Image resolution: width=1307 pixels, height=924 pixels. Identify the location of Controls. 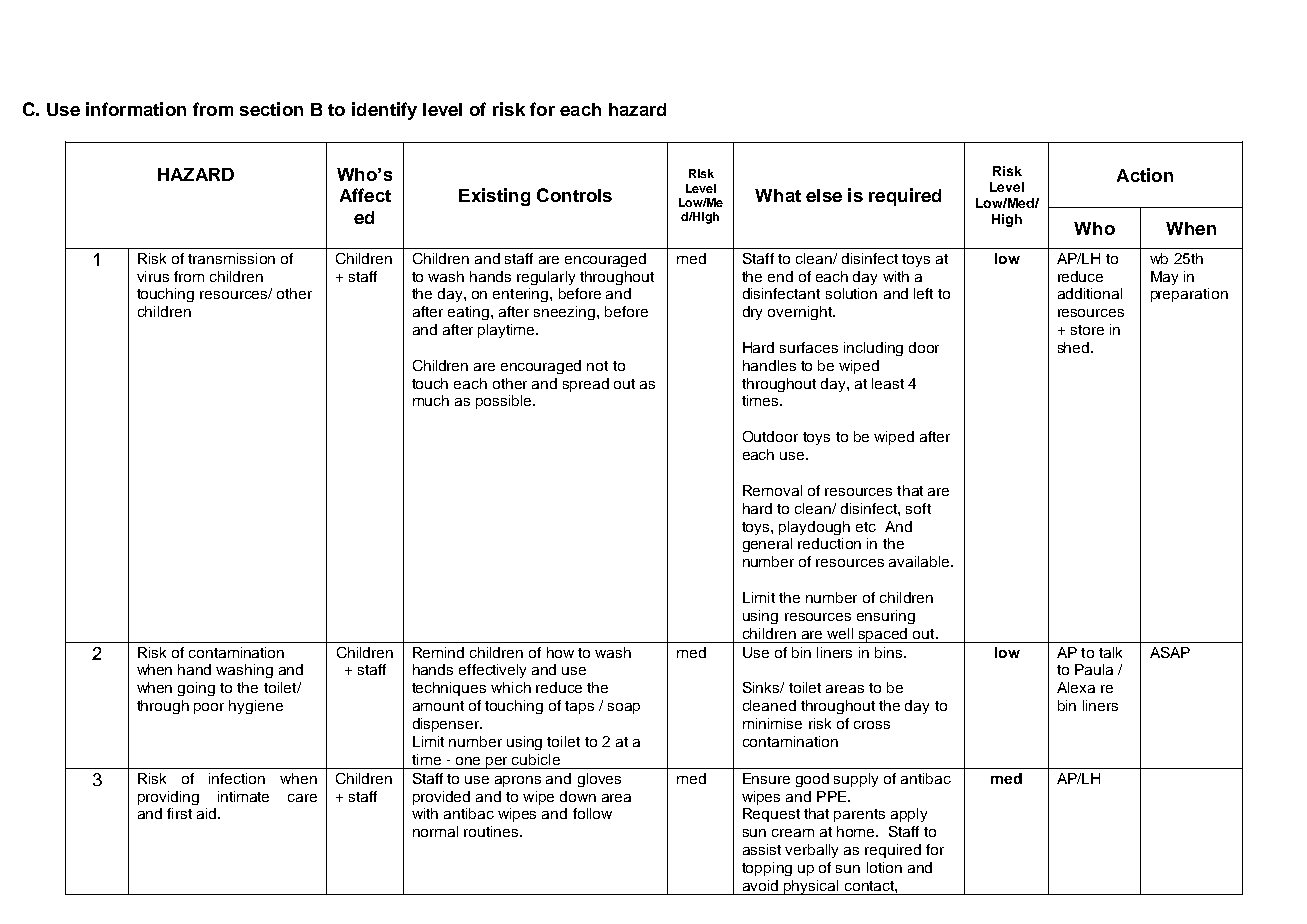
(574, 195).
